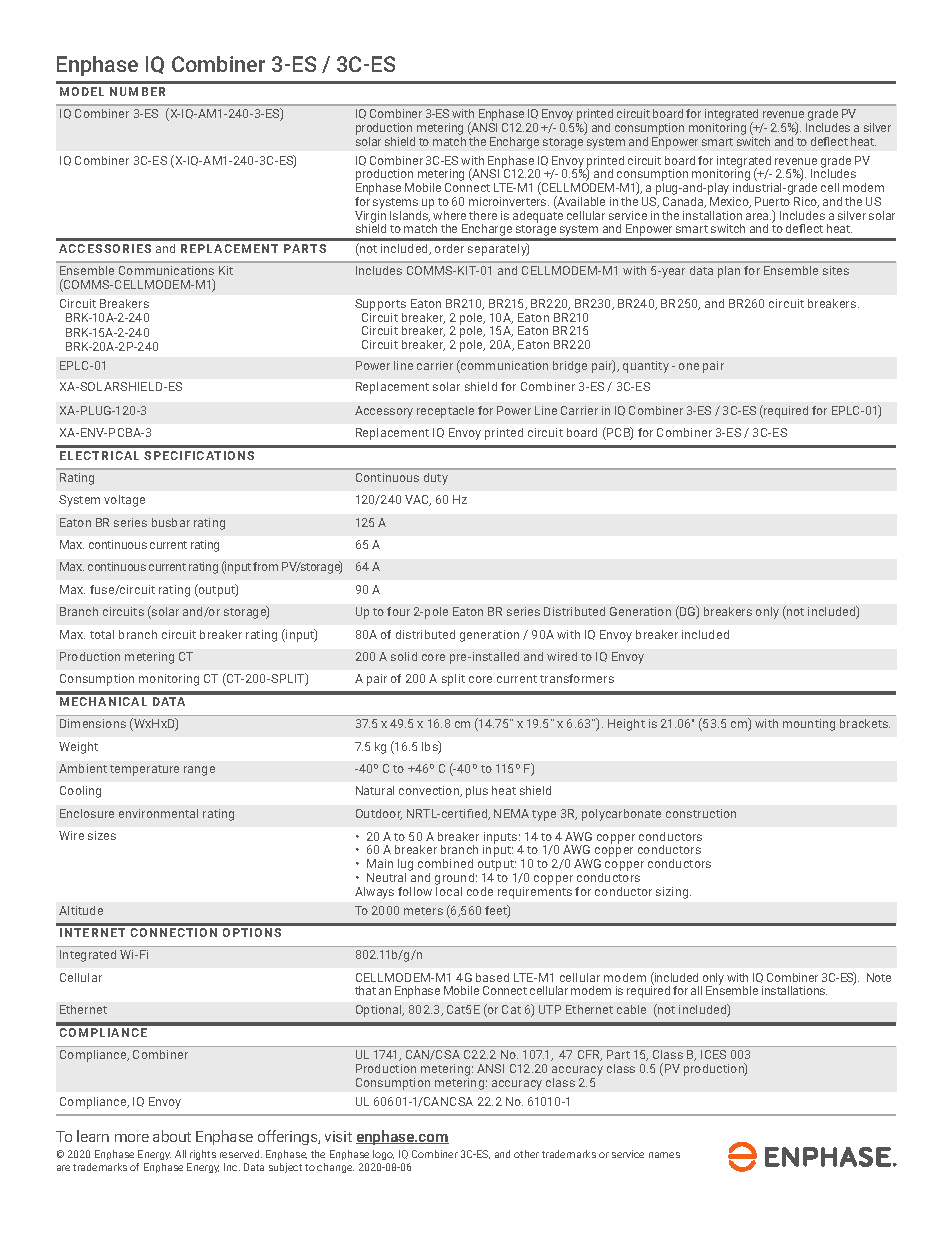  I want to click on other, so click(526, 1154).
